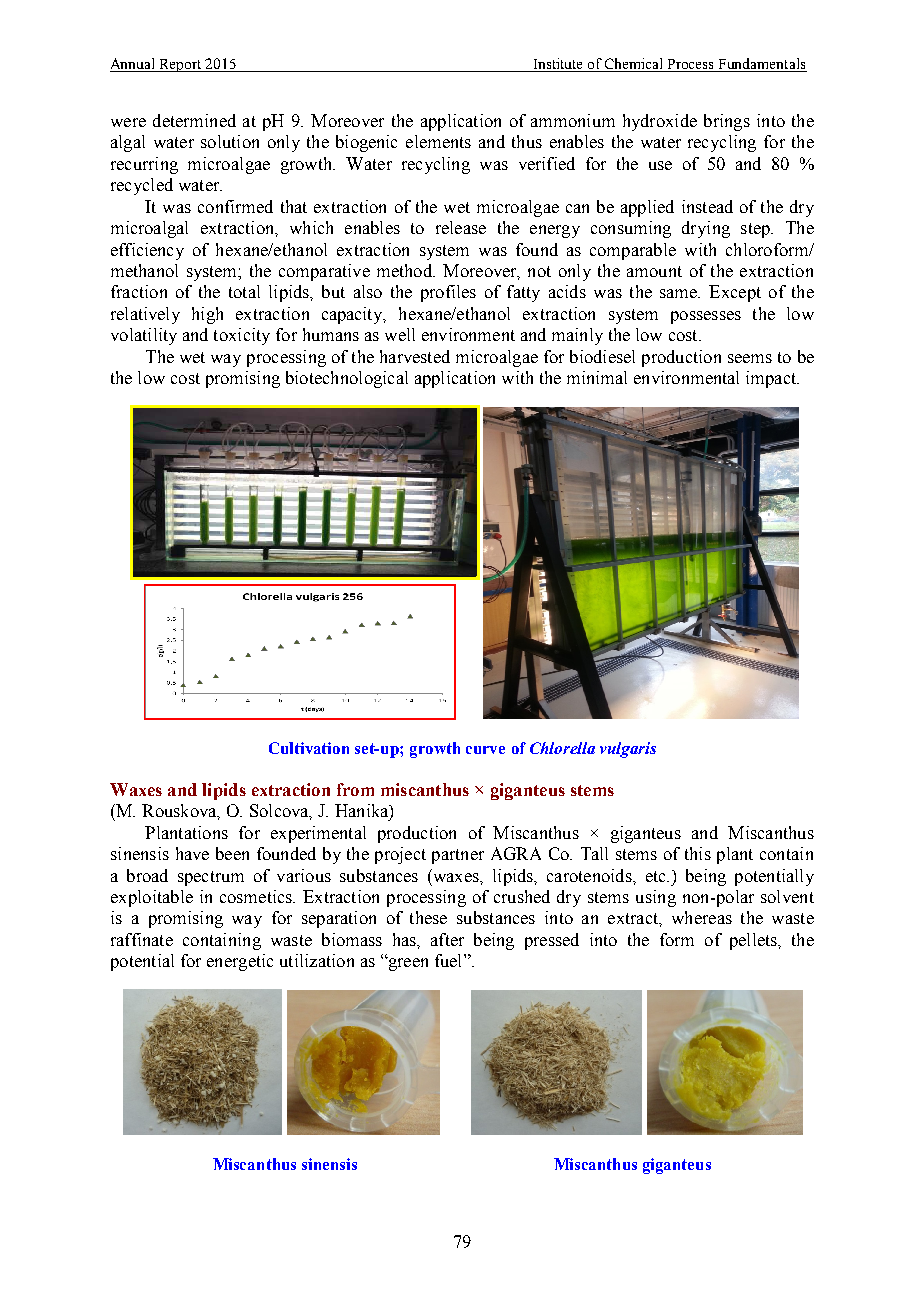 The height and width of the screenshot is (1308, 924). Describe the element at coordinates (485, 750) in the screenshot. I see `curve` at that location.
